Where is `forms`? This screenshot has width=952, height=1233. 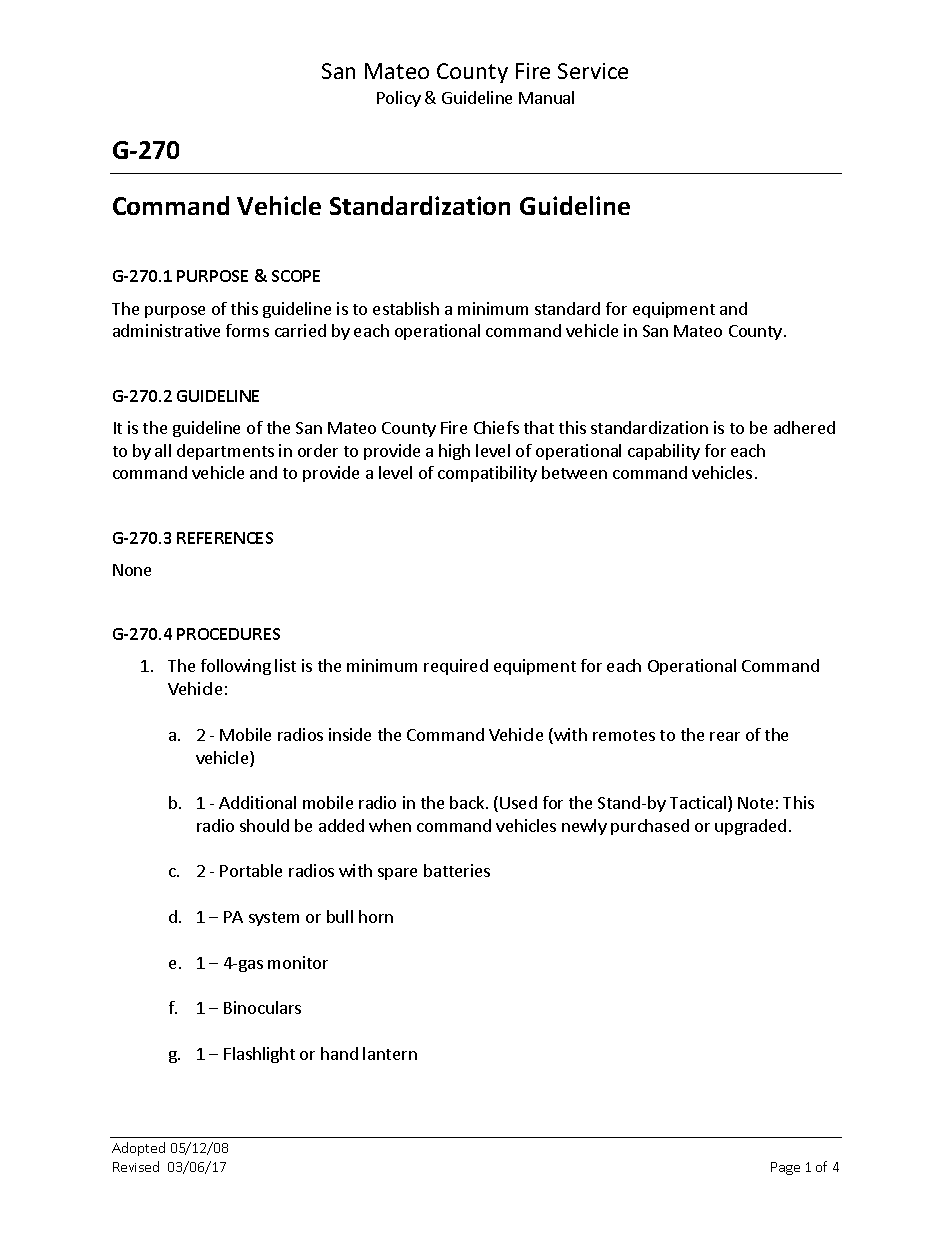 forms is located at coordinates (247, 330).
